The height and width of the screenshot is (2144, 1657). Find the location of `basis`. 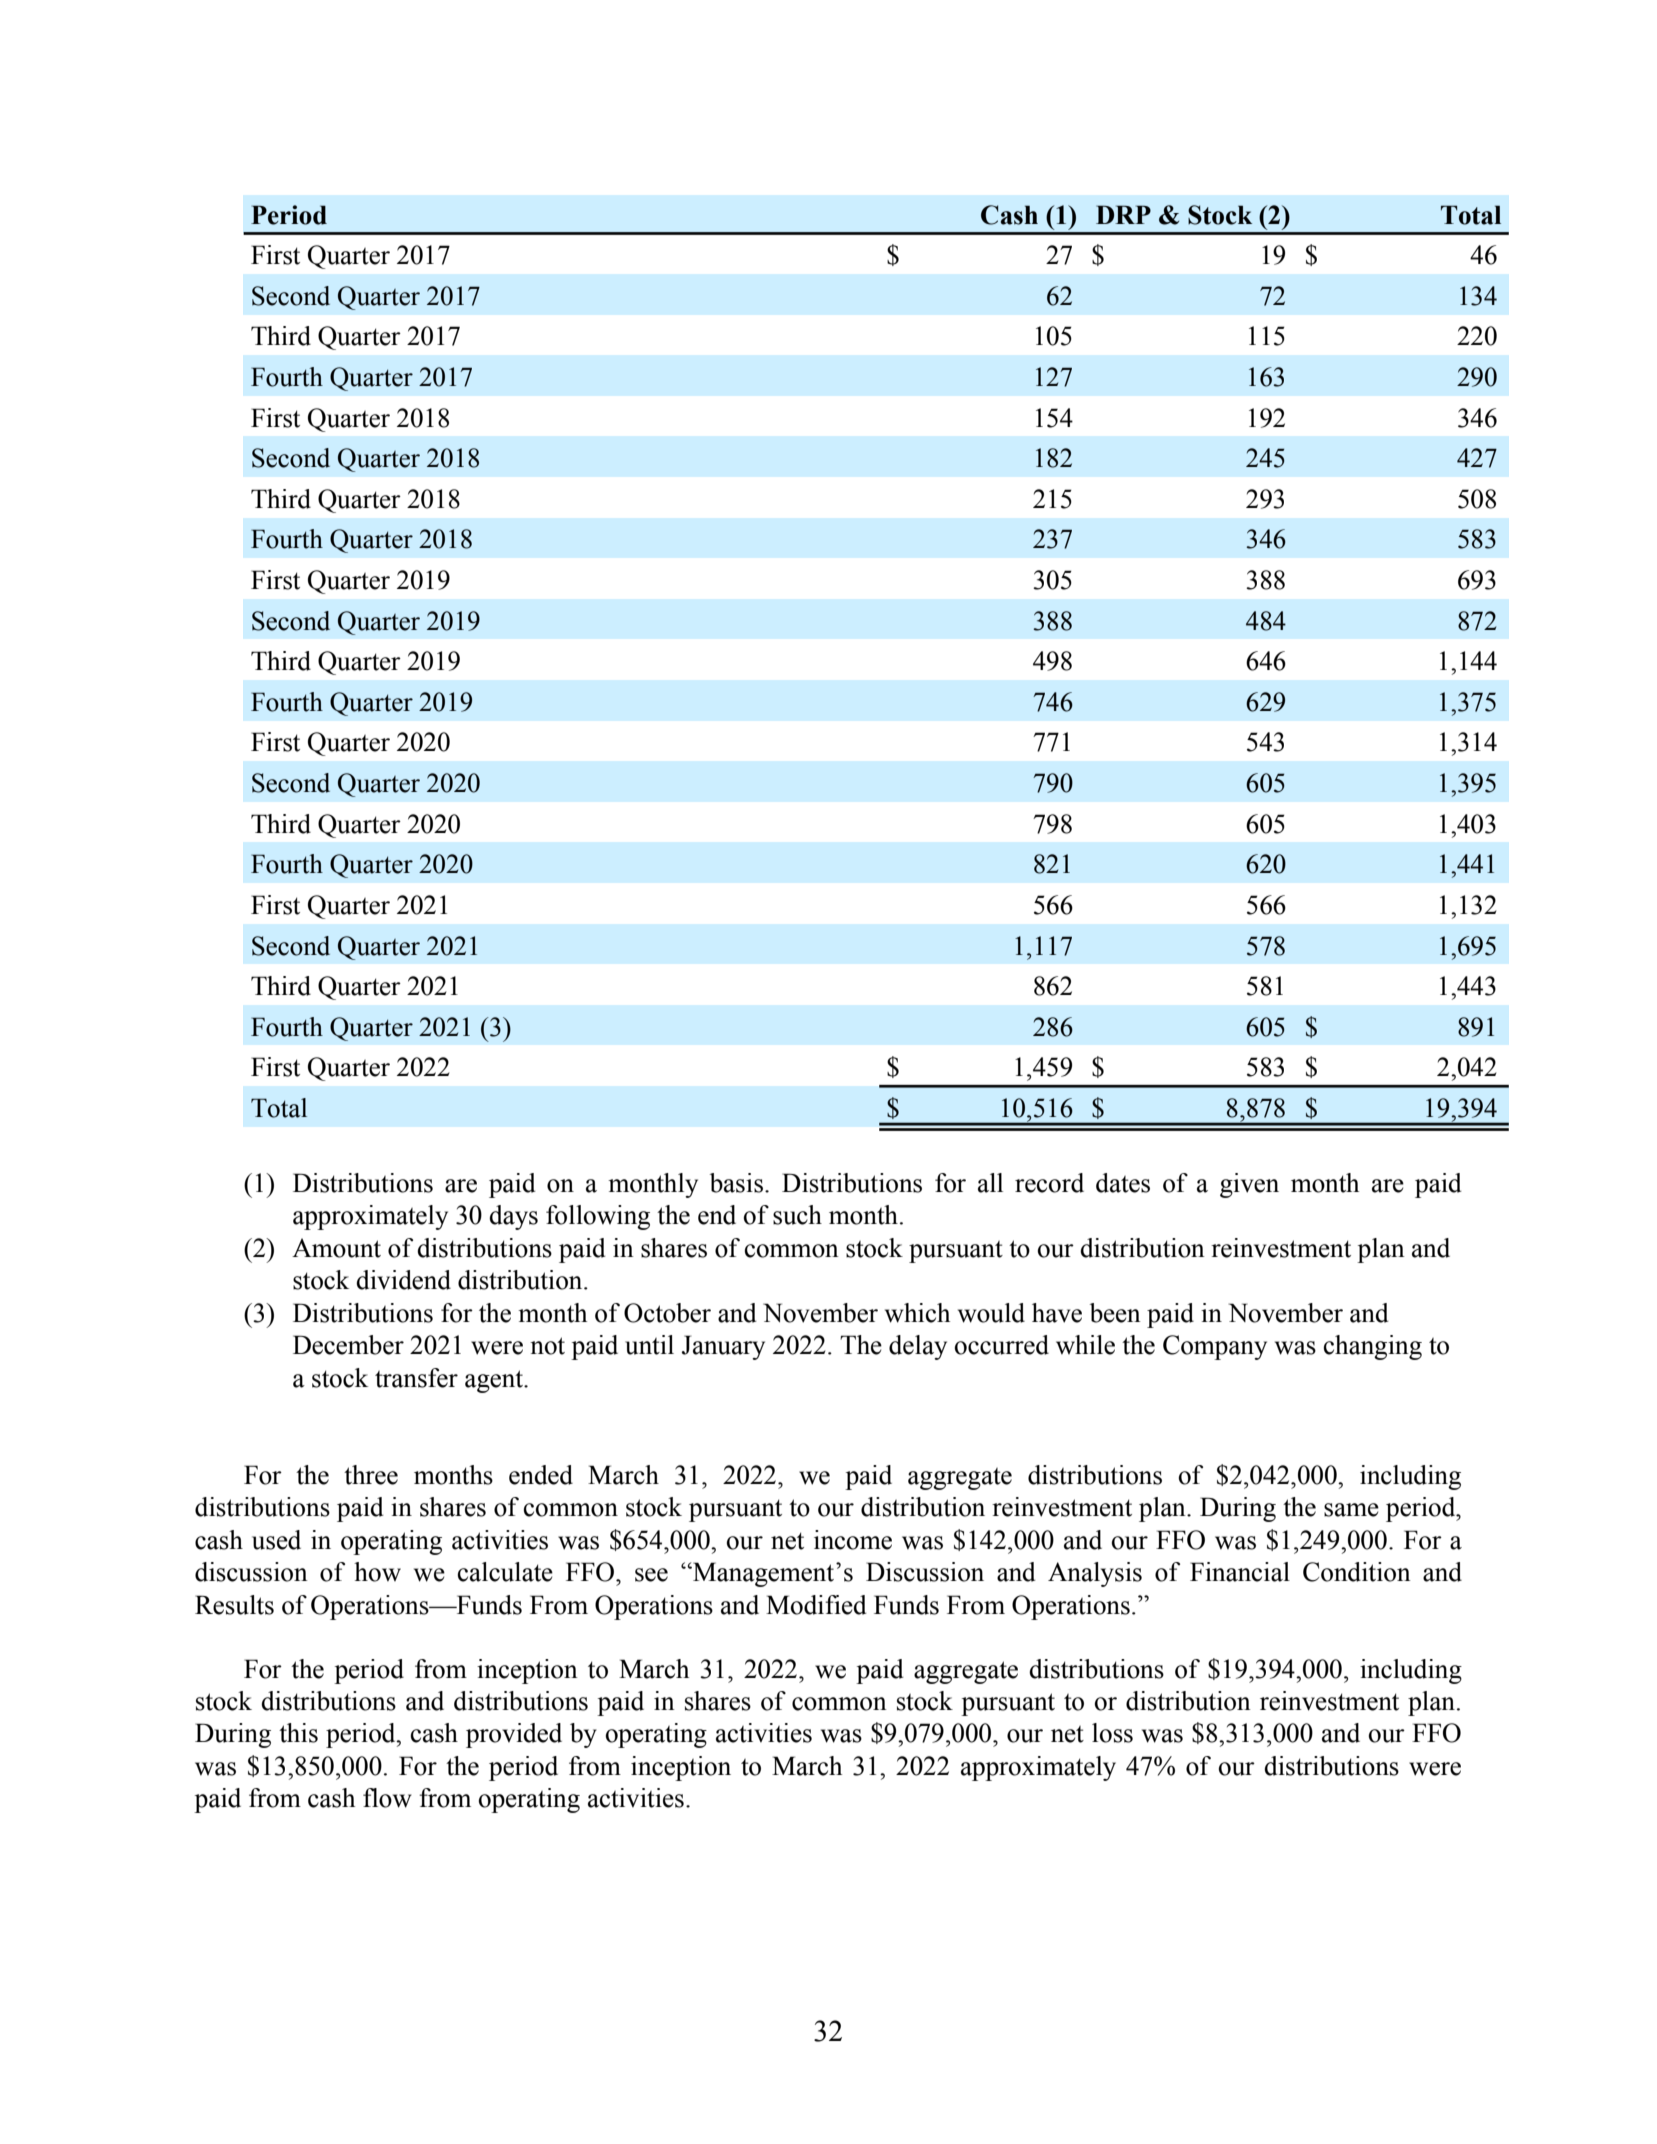

basis is located at coordinates (736, 1183).
